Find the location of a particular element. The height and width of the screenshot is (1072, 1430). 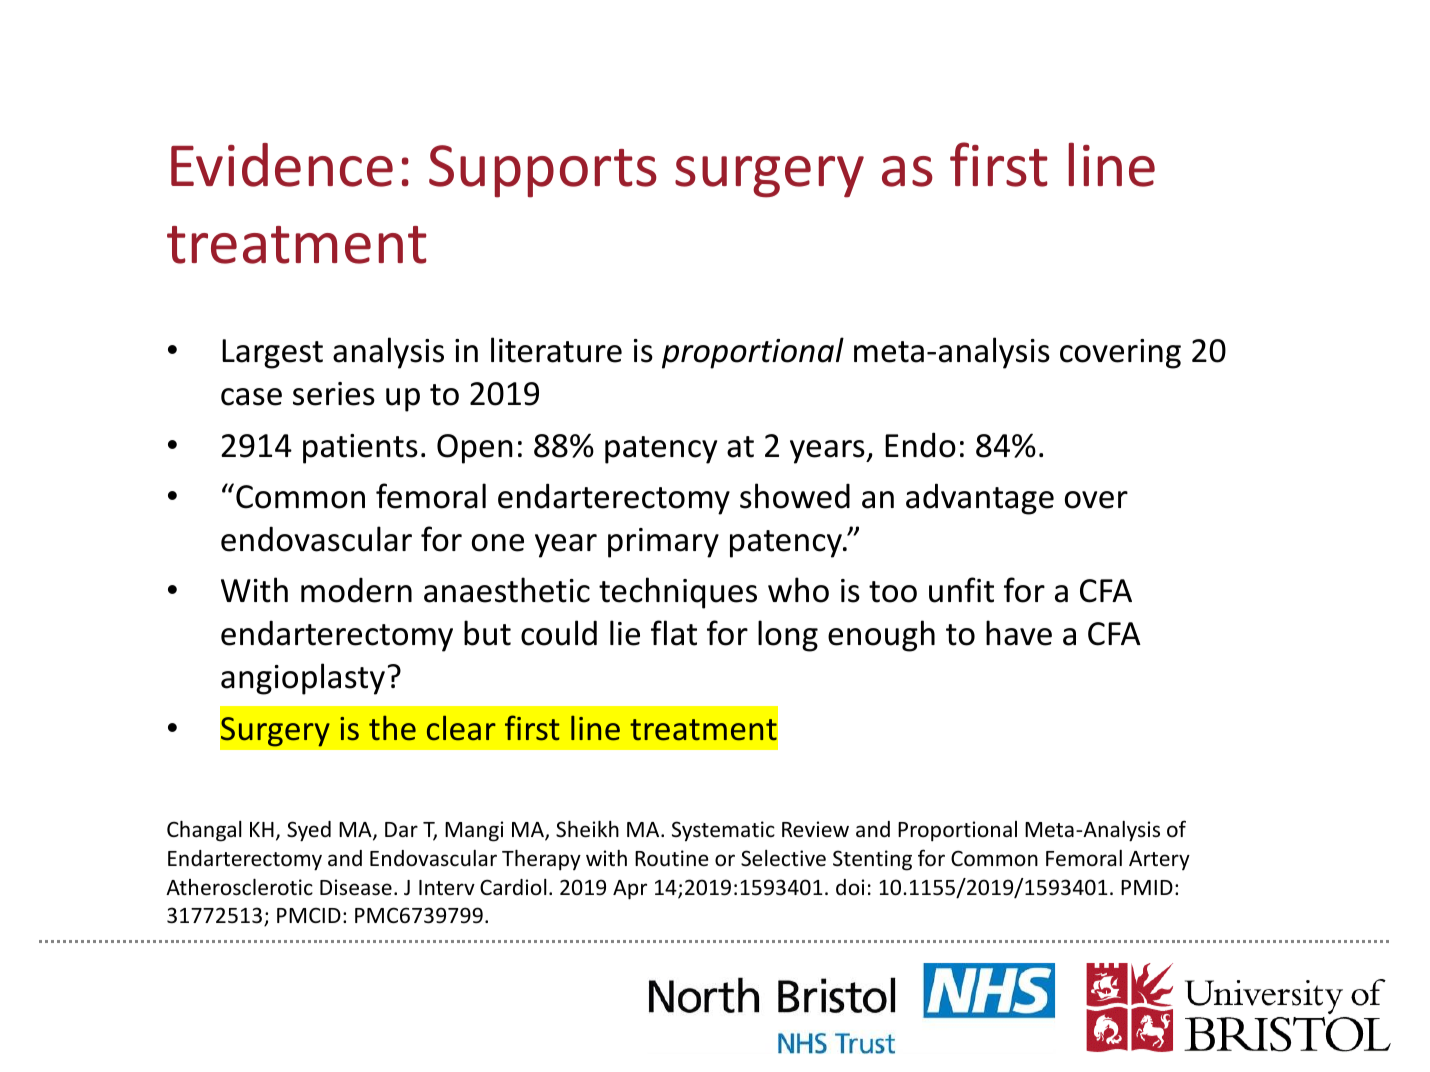

PMID is located at coordinates (1147, 887).
